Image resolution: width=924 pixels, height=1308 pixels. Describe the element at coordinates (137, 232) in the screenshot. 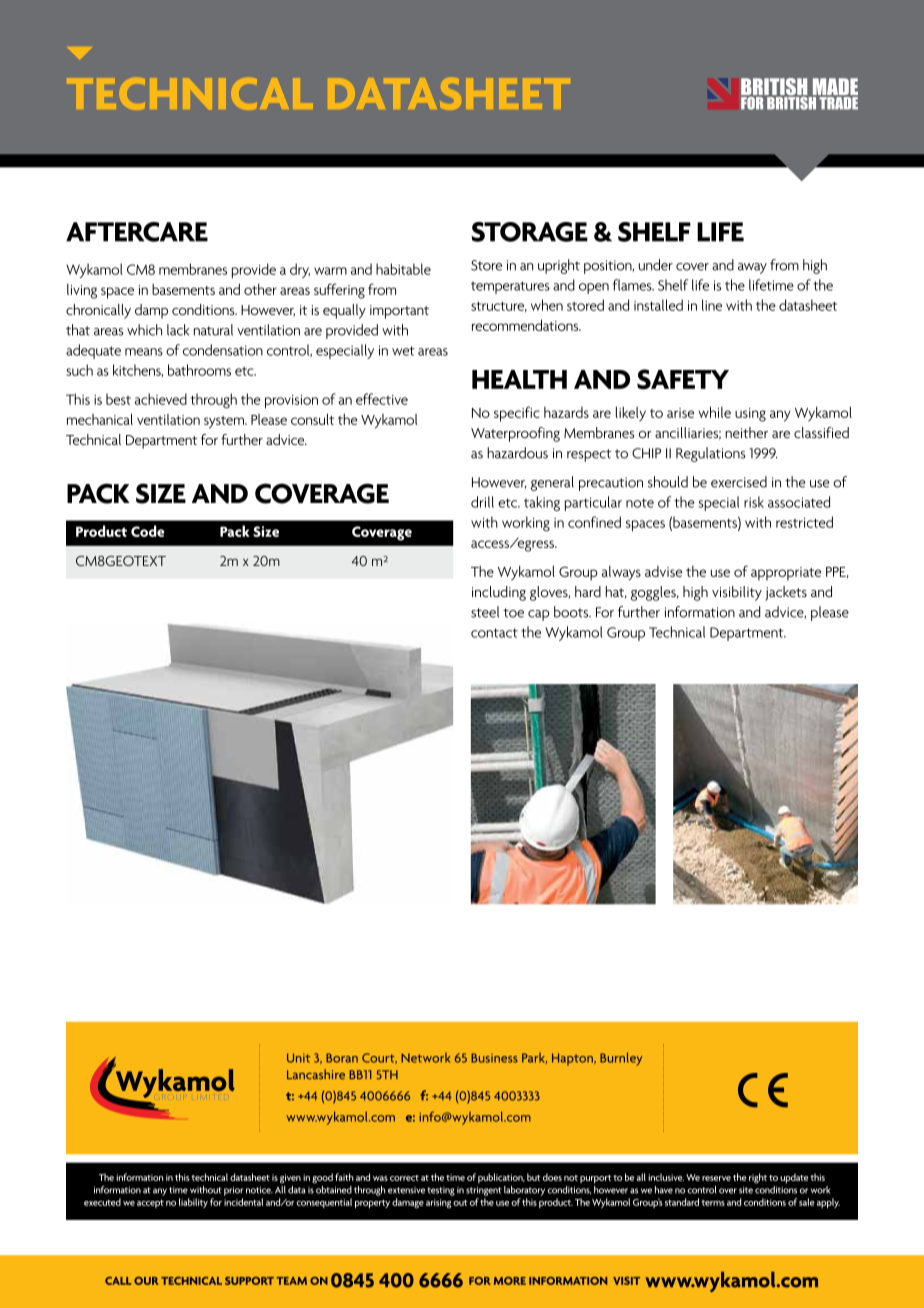

I see `AFTERCARE` at that location.
